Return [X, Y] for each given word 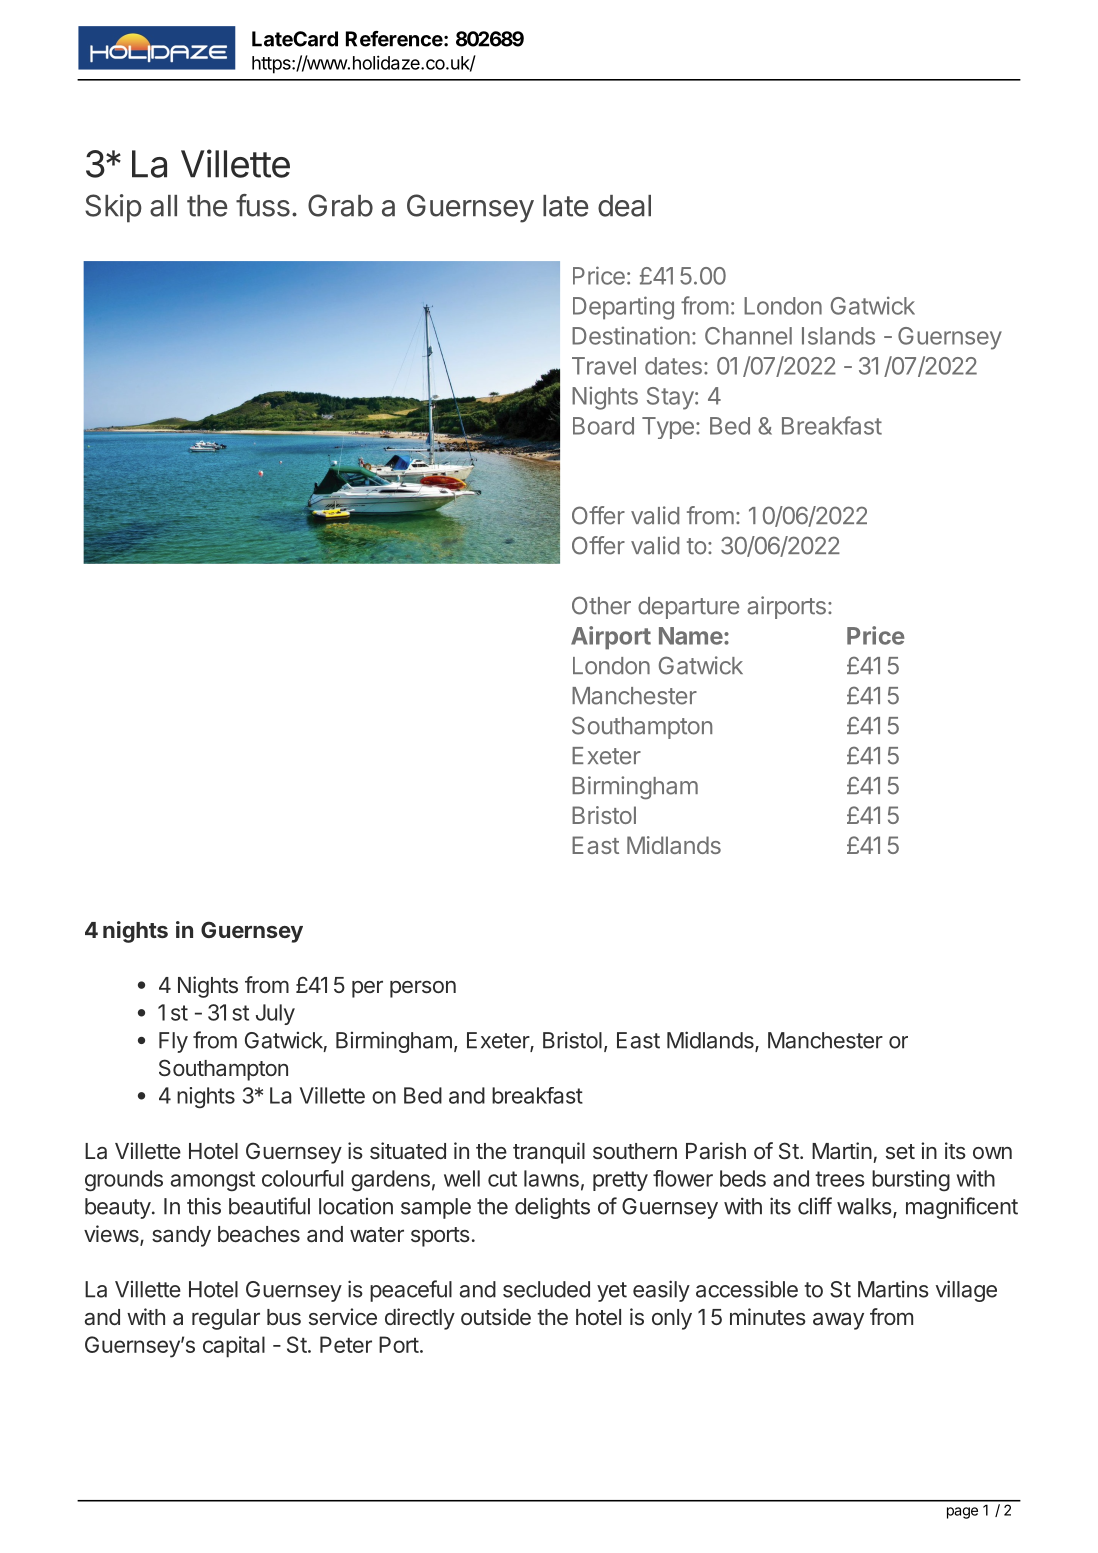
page [962, 1513]
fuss [263, 205]
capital [234, 1347]
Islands [838, 336]
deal [624, 206]
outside [496, 1317]
